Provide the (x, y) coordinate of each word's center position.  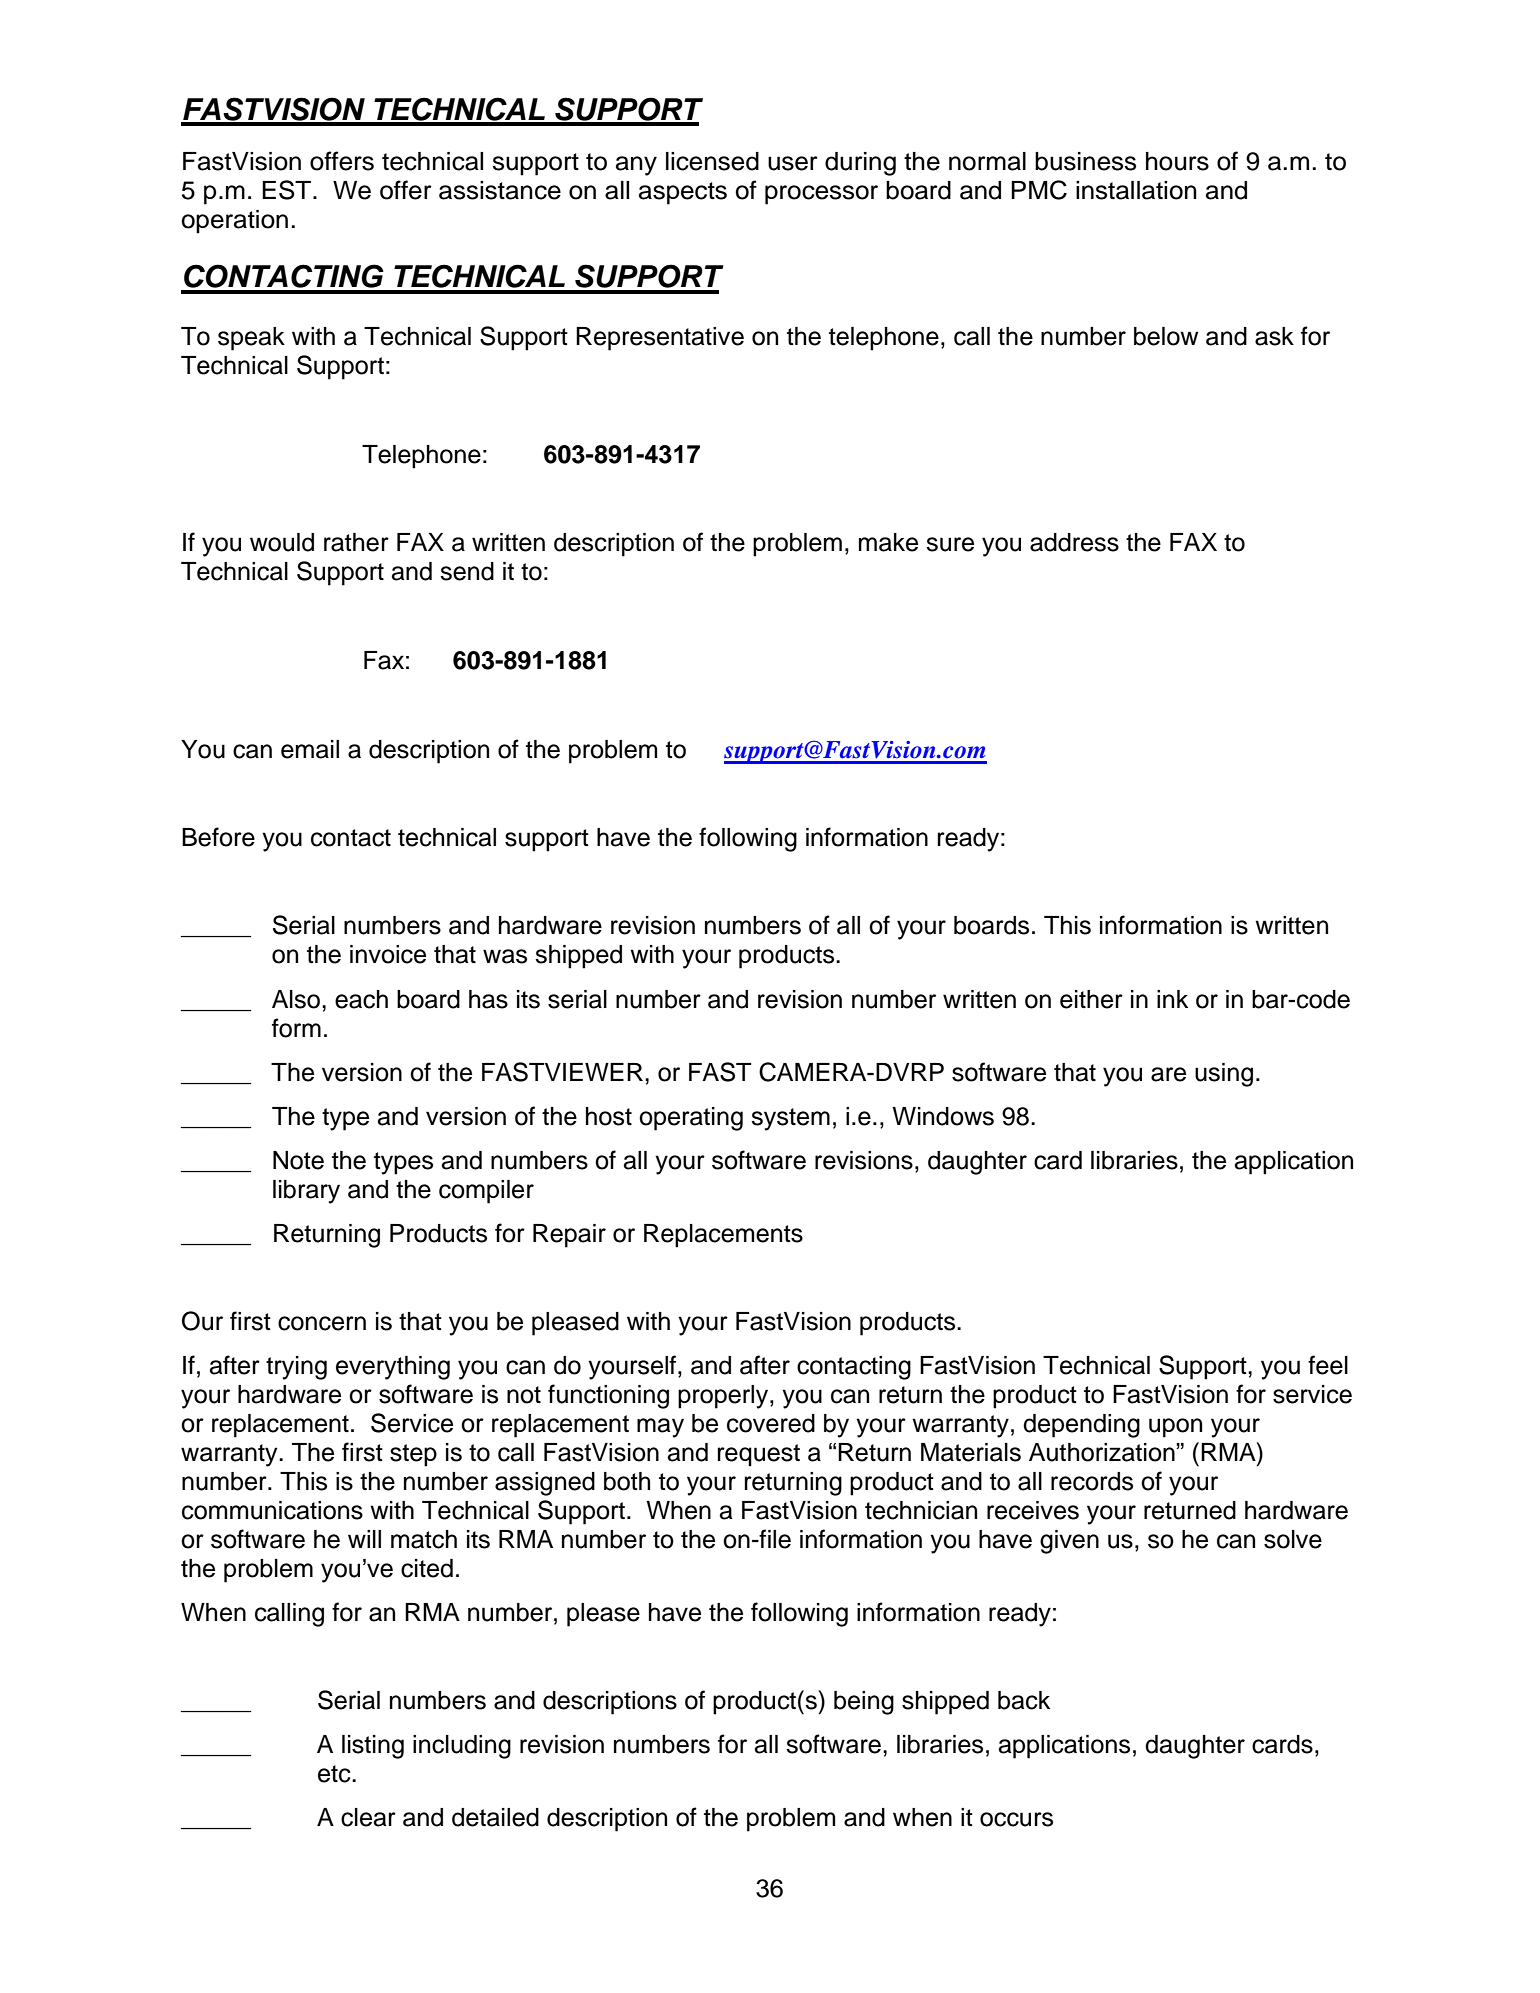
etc (335, 1774)
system (790, 1119)
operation (234, 222)
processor (821, 195)
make (888, 542)
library (306, 1192)
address (1074, 542)
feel (1328, 1365)
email (310, 749)
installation (1136, 190)
